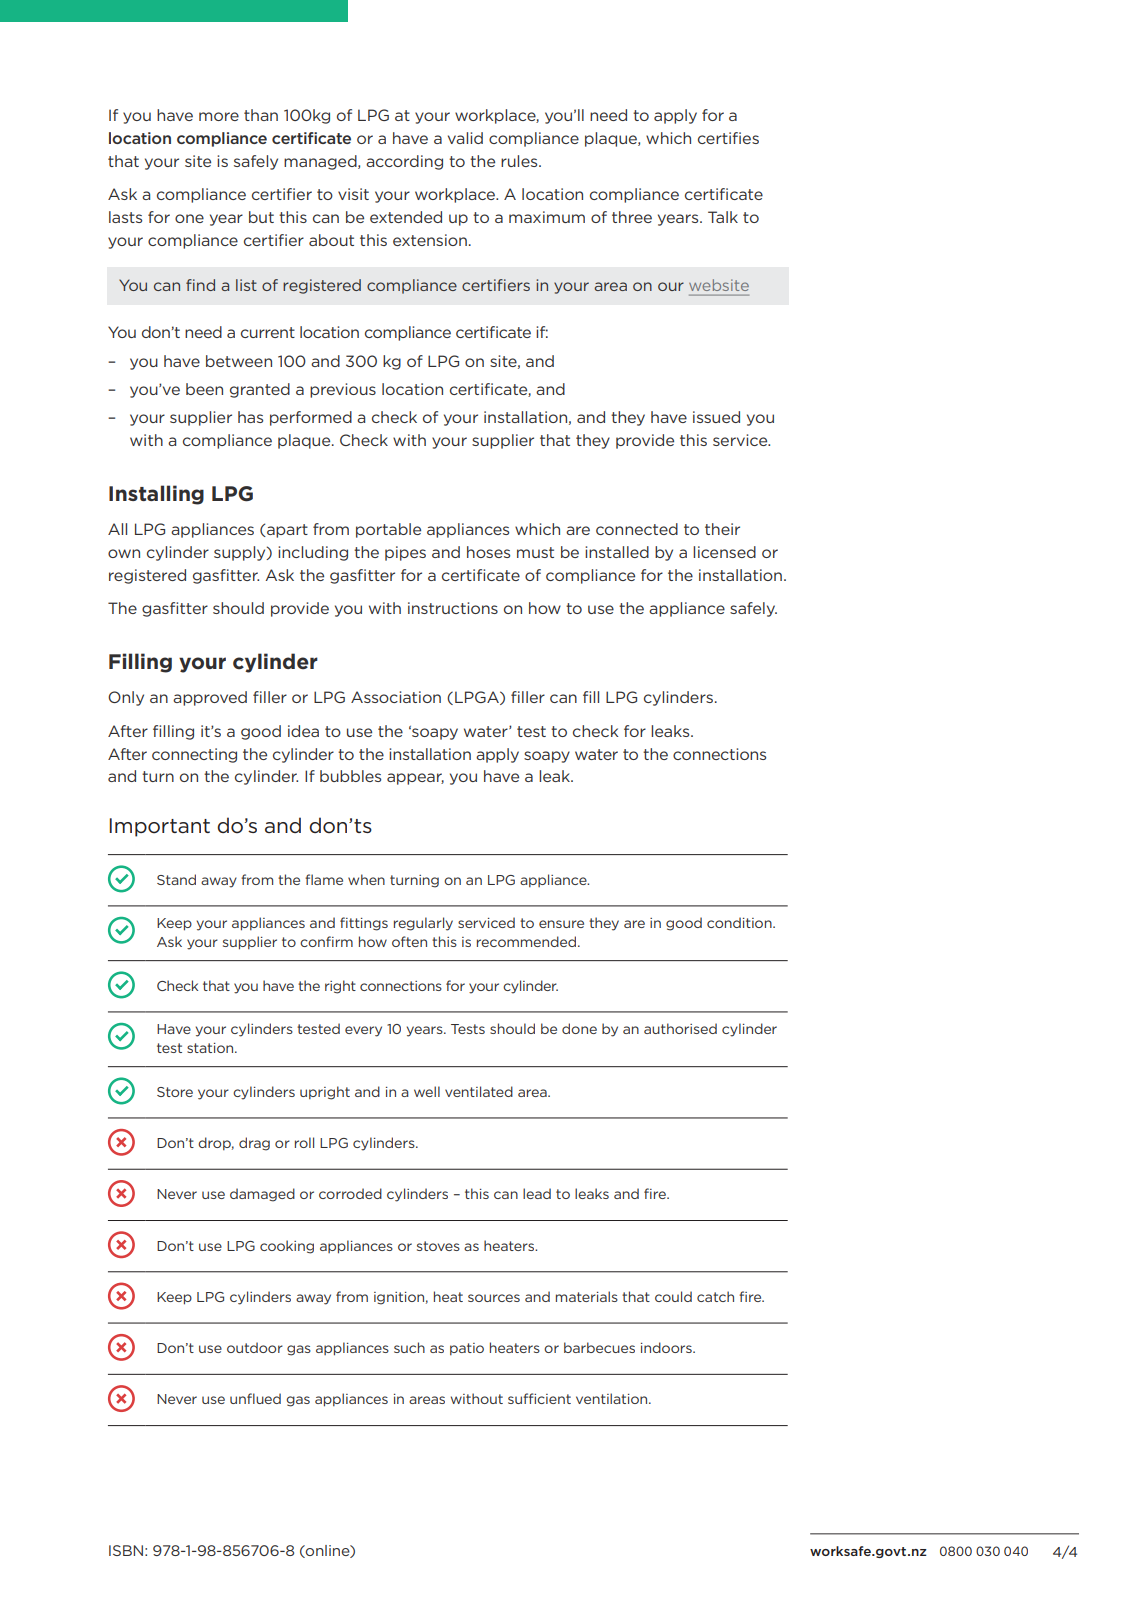 This document has width=1133, height=1603. Describe the element at coordinates (404, 162) in the document. I see `according` at that location.
